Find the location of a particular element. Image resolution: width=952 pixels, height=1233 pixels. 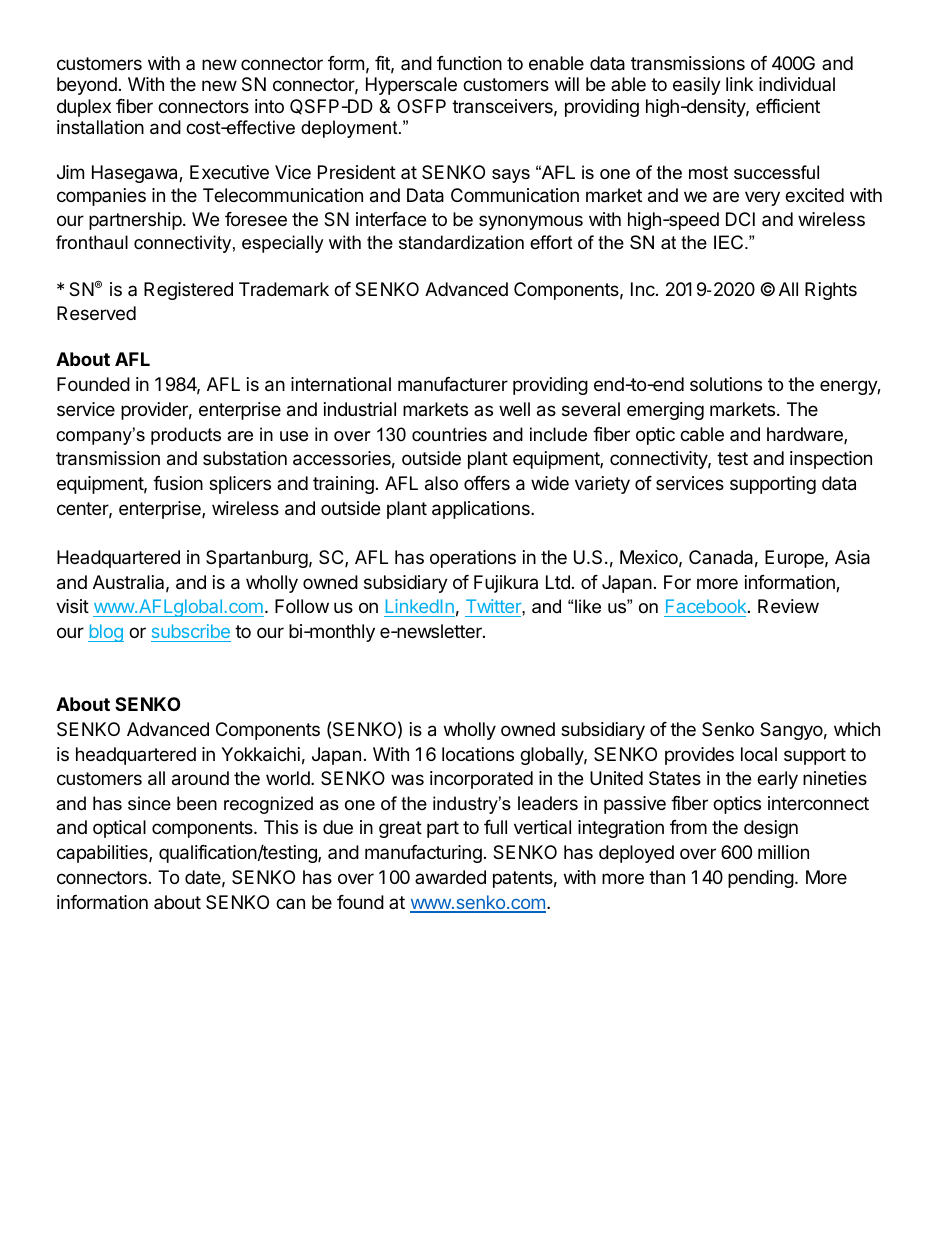

solutions is located at coordinates (726, 384).
